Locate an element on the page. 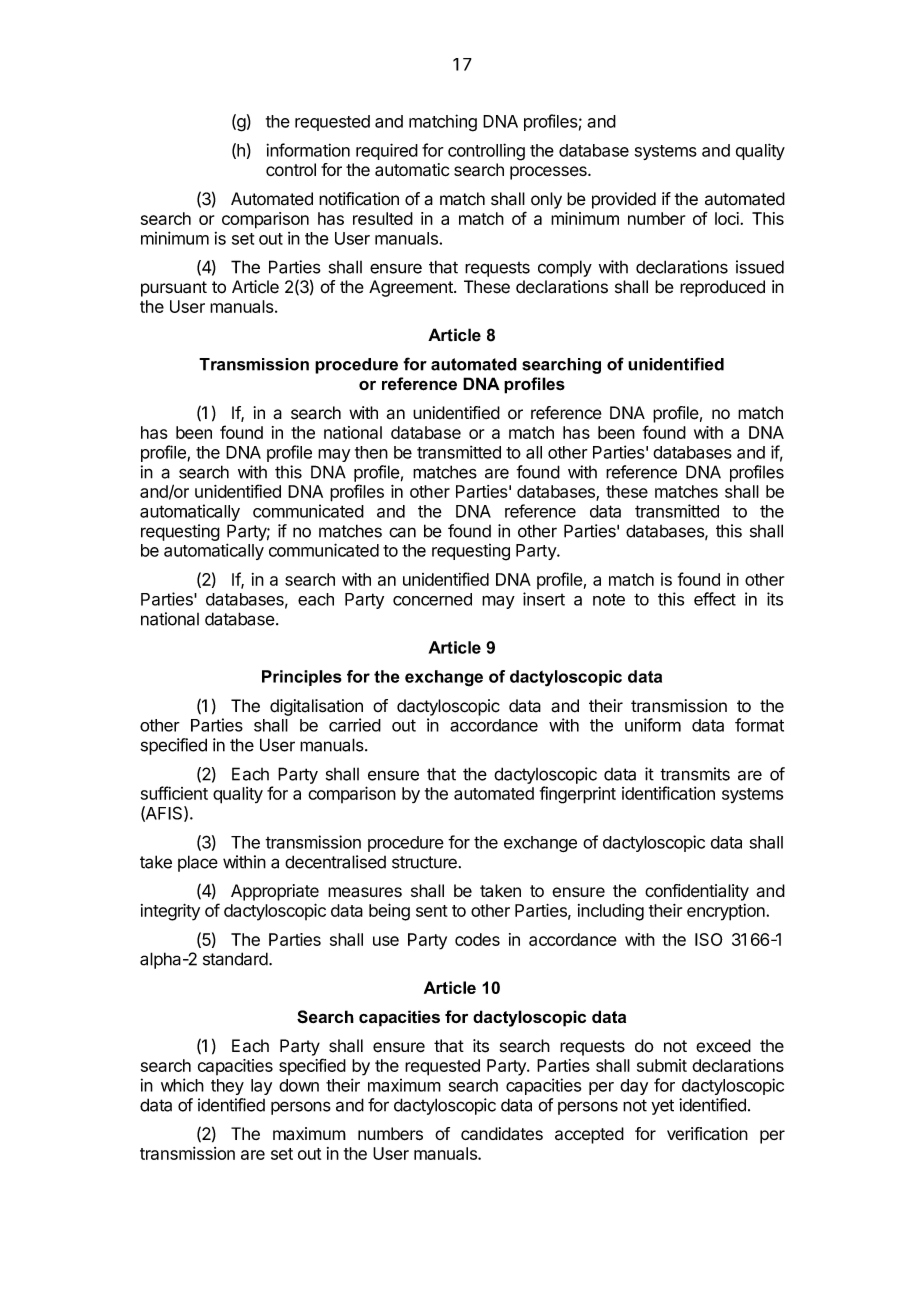 The image size is (924, 1307). loci is located at coordinates (728, 218).
